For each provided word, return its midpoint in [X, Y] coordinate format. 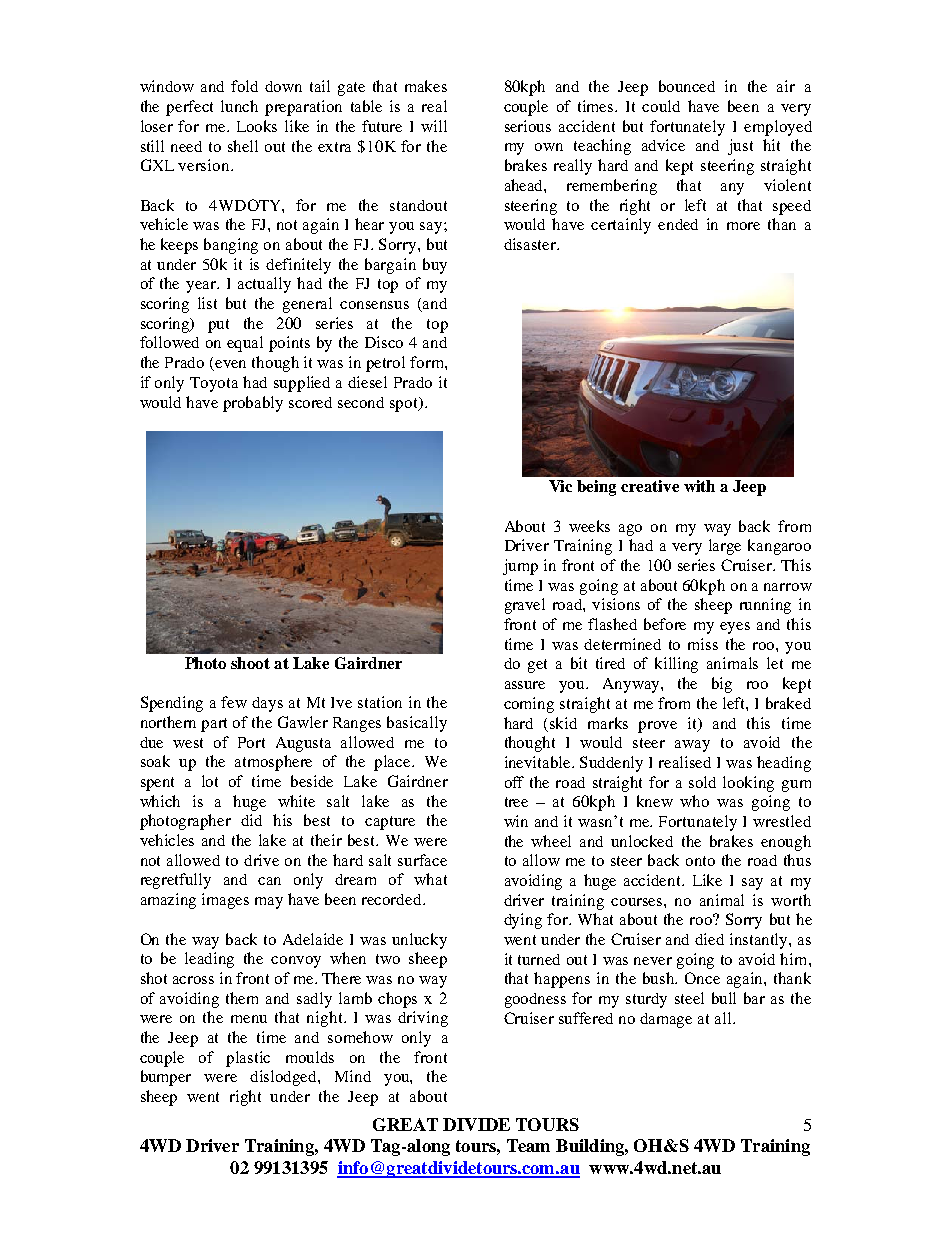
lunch [239, 106]
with [699, 486]
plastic [248, 1059]
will [434, 126]
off [514, 782]
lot [210, 781]
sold [702, 782]
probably [253, 404]
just [740, 147]
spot [405, 404]
